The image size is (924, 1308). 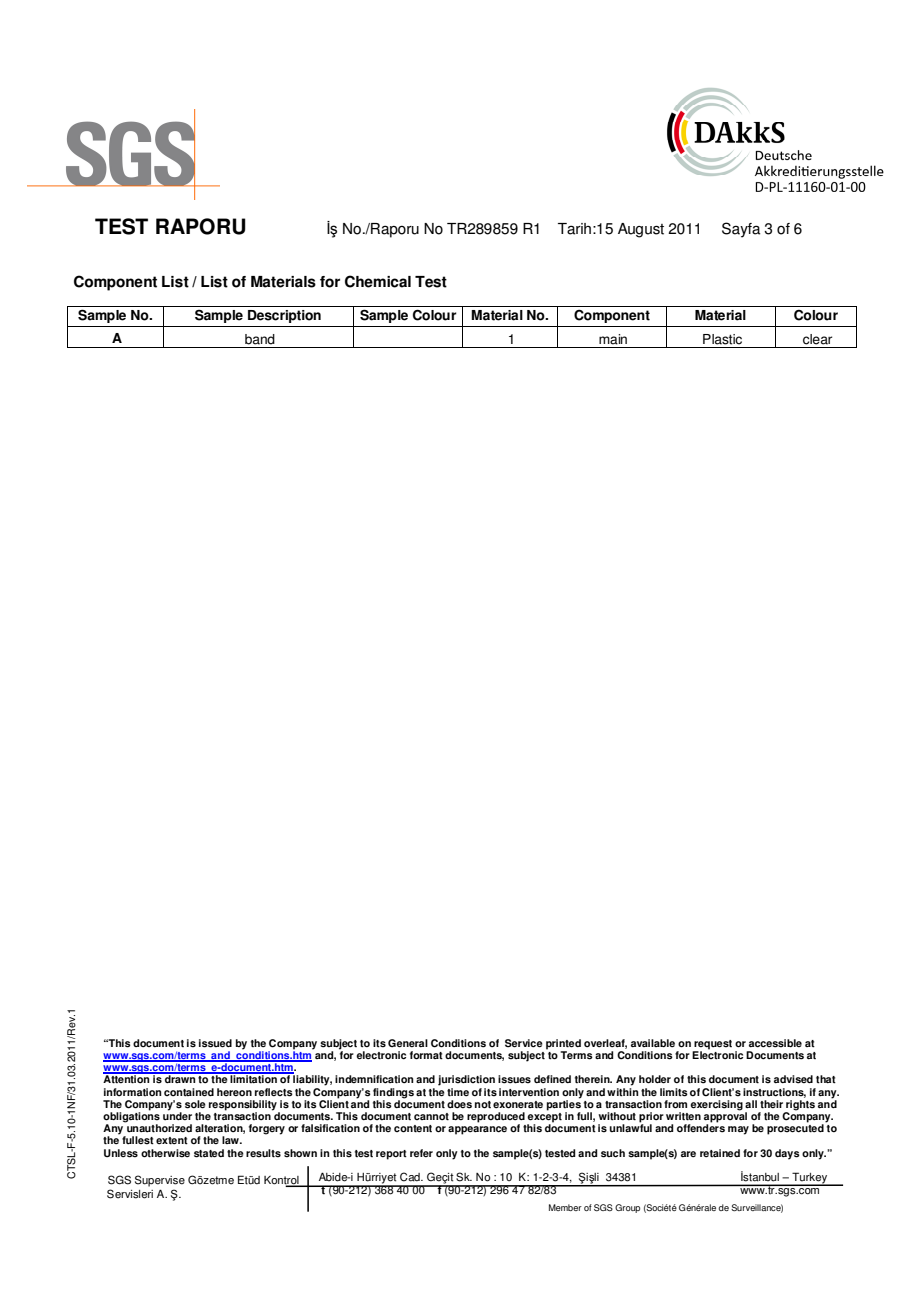 What do you see at coordinates (408, 1043) in the page?
I see `General` at bounding box center [408, 1043].
